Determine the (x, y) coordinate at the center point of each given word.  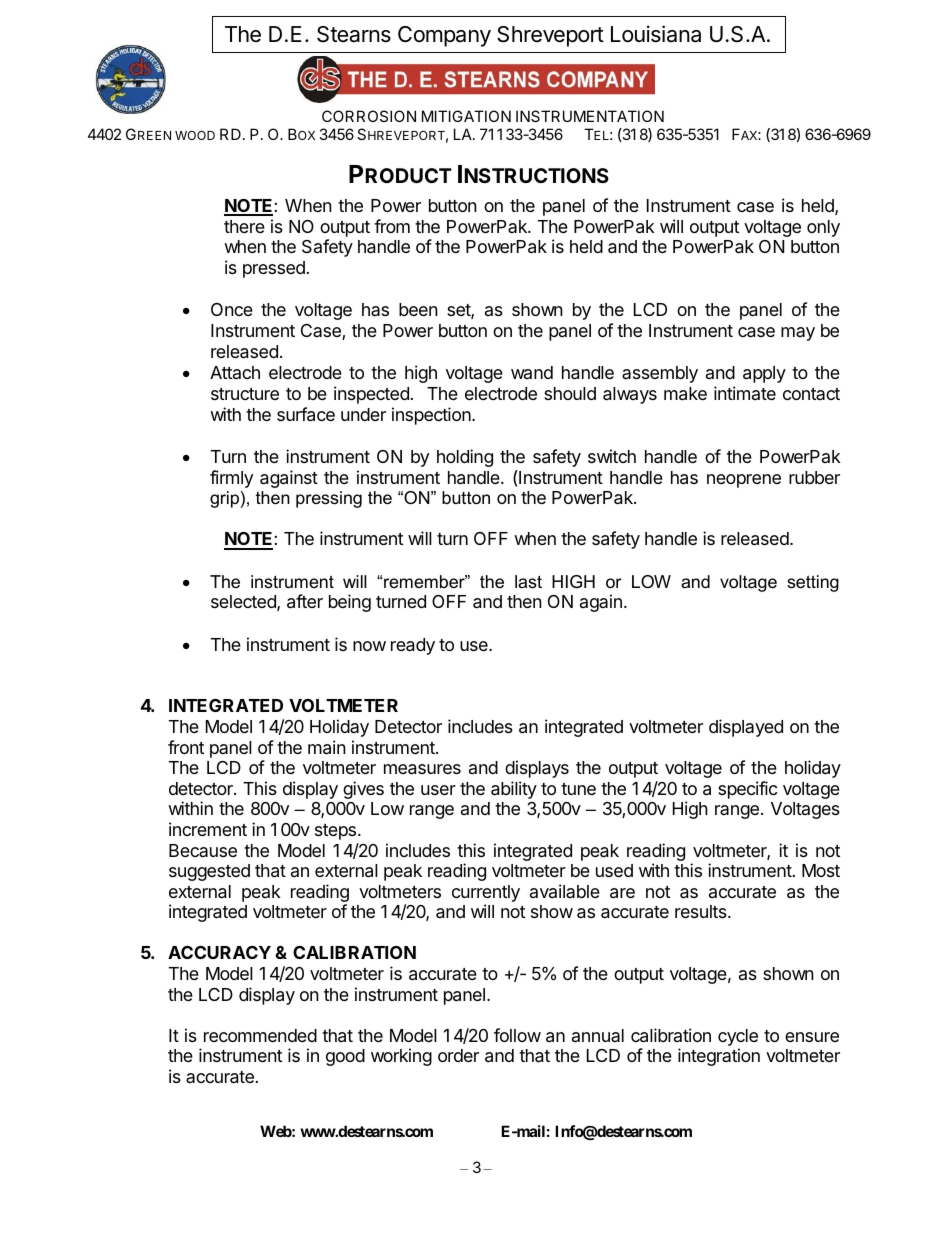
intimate (745, 393)
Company (444, 36)
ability (514, 790)
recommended (260, 1035)
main (327, 747)
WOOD (195, 135)
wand (532, 372)
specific (747, 790)
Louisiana (656, 34)
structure (245, 394)
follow (517, 1035)
